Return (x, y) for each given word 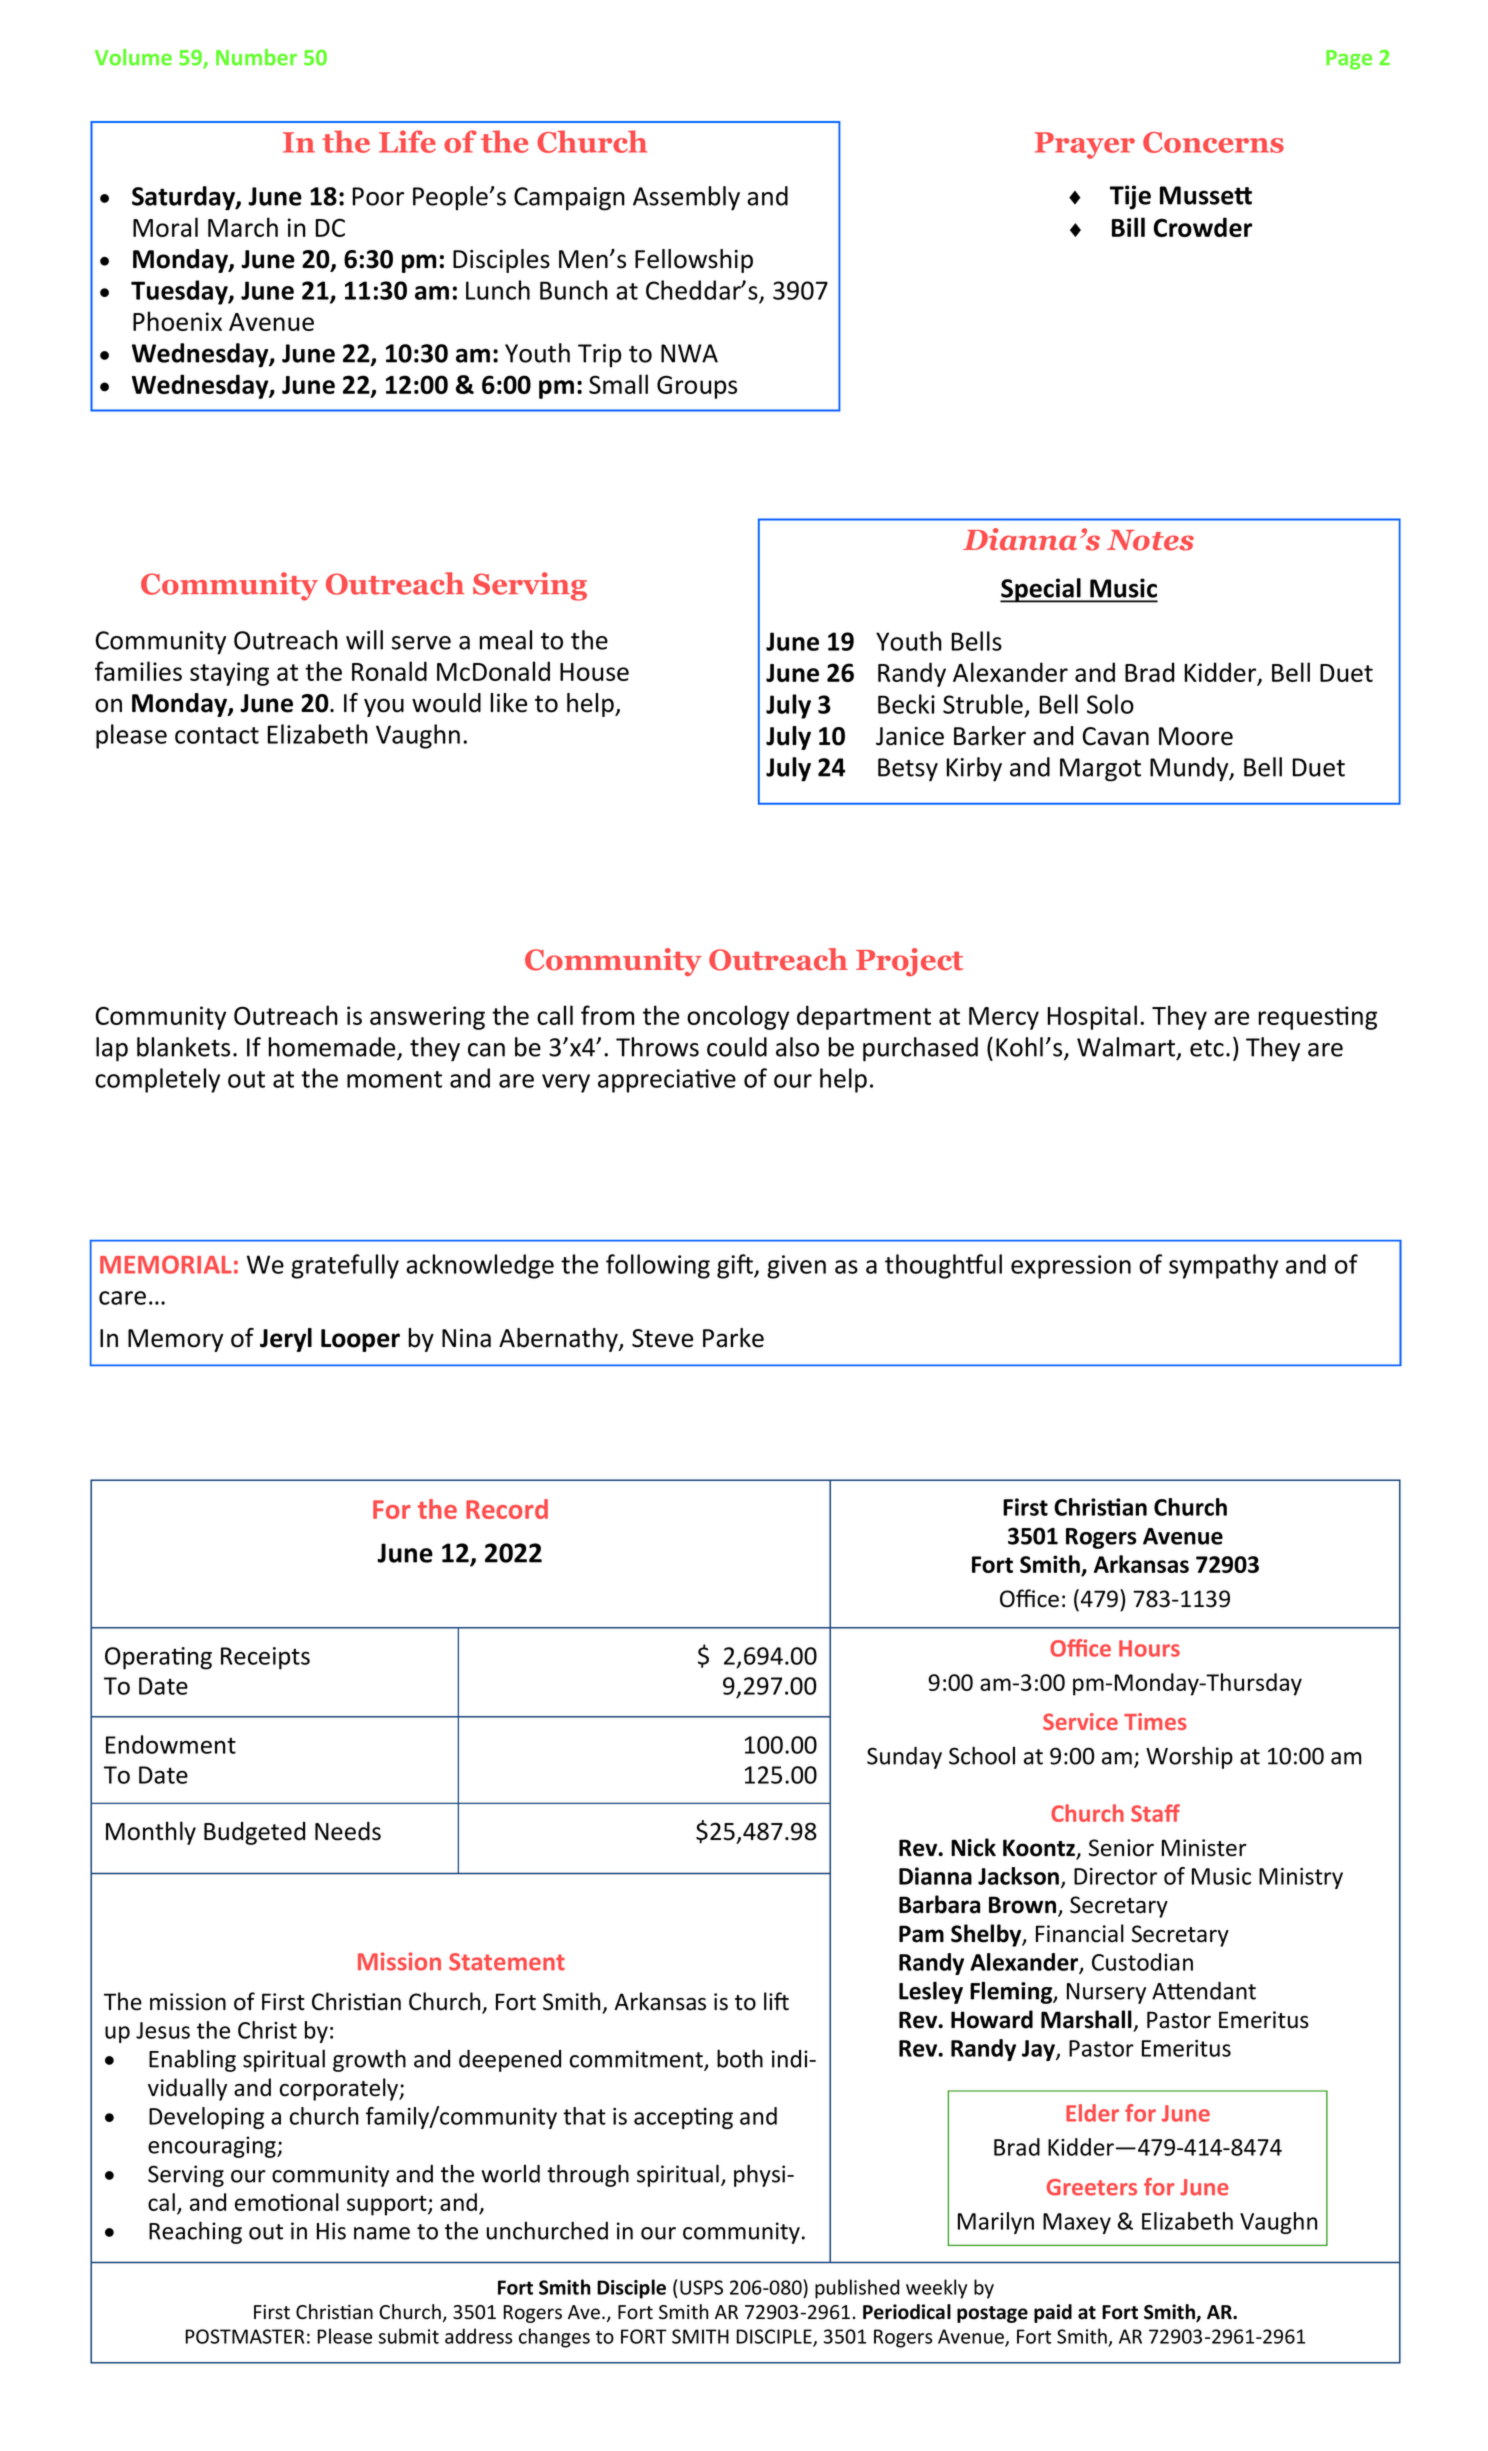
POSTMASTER (244, 2336)
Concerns (1213, 142)
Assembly (686, 198)
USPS (701, 2287)
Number (256, 57)
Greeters (1092, 2187)
